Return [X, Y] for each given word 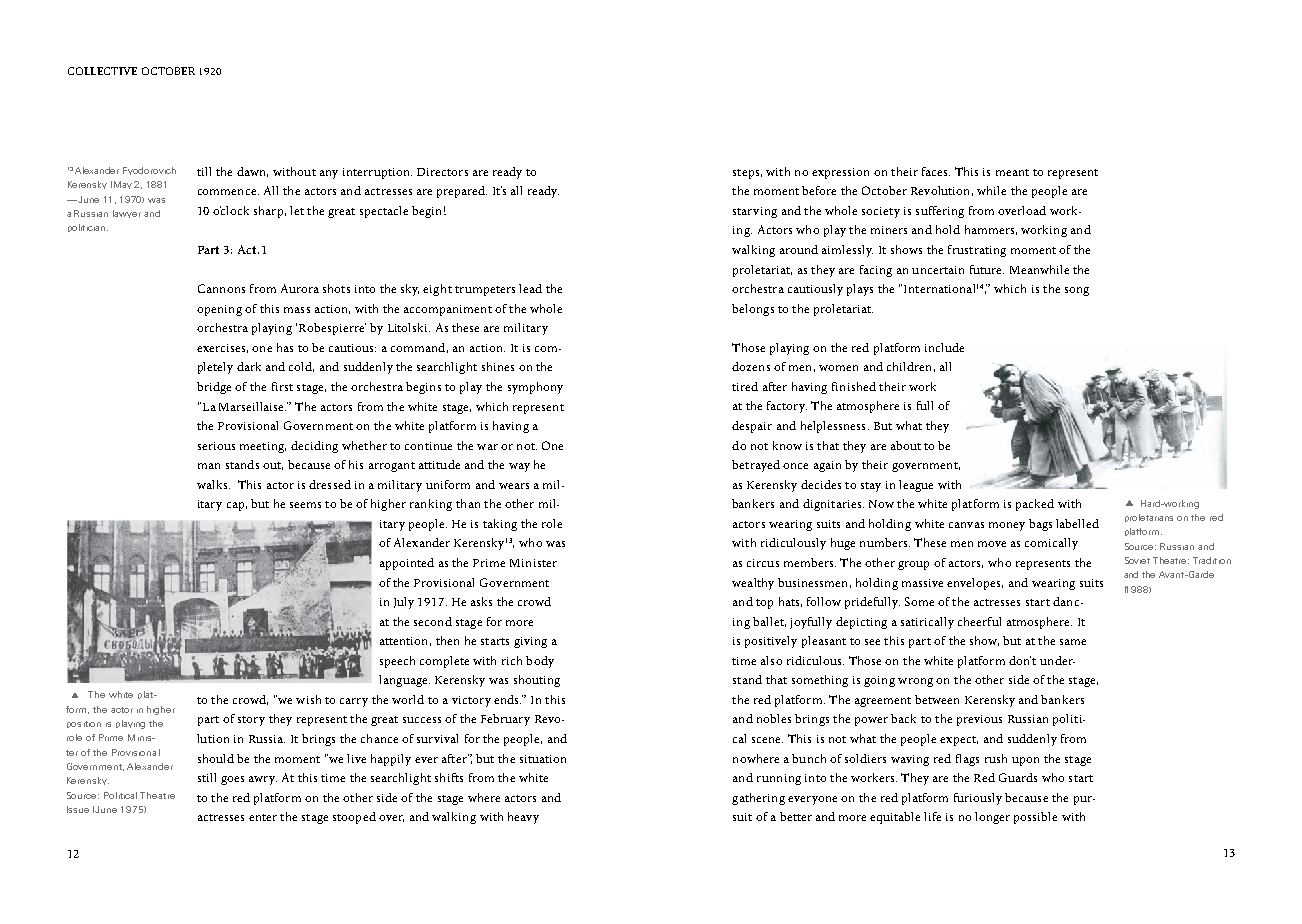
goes [232, 780]
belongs [753, 310]
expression [840, 173]
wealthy [753, 584]
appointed [407, 564]
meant [1012, 172]
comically [1051, 544]
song [1077, 291]
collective [102, 71]
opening [219, 310]
